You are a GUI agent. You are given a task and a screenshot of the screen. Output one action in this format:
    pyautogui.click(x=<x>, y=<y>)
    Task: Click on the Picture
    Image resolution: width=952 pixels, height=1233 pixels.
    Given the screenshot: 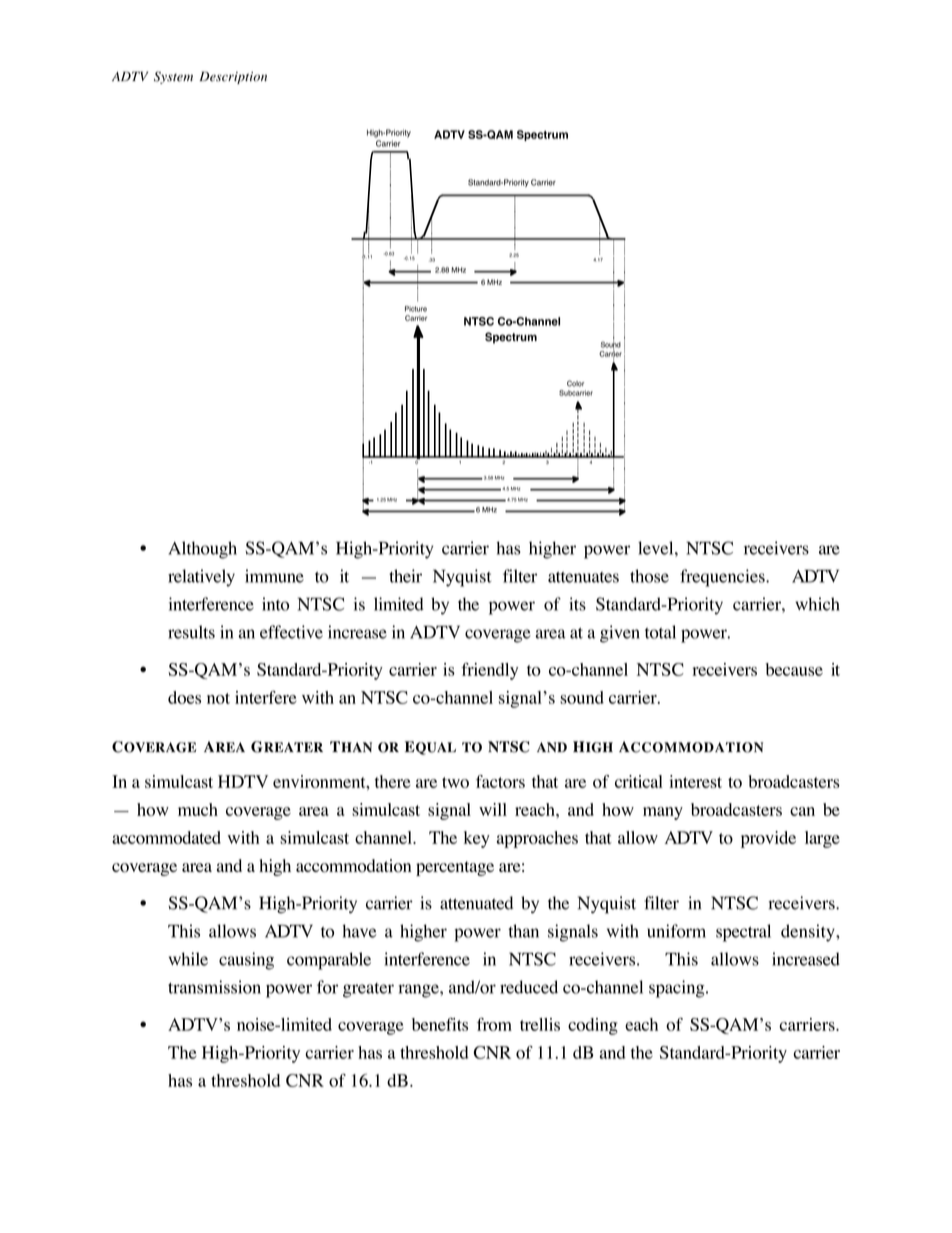 What is the action you would take?
    pyautogui.click(x=416, y=309)
